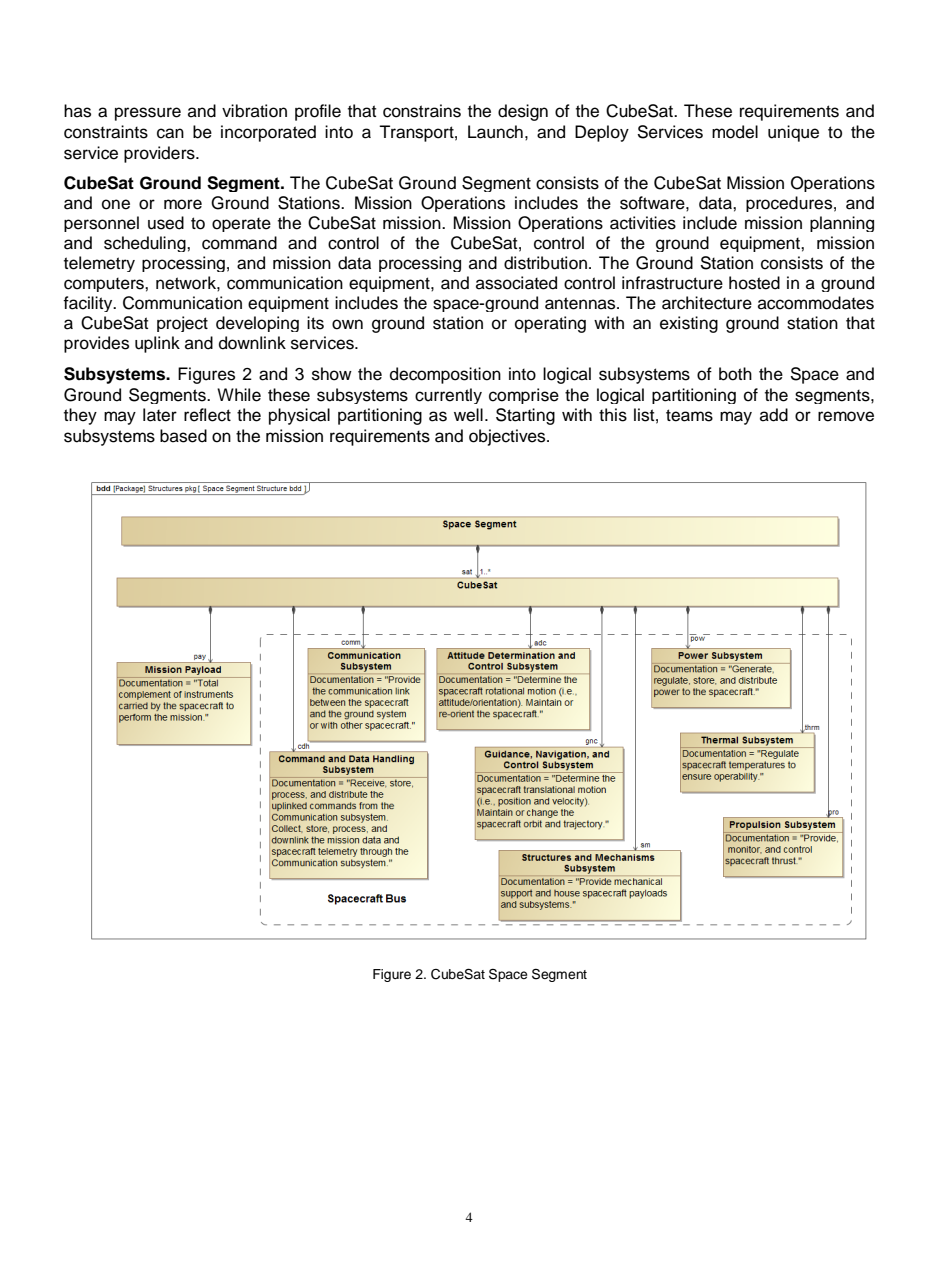 The image size is (944, 1288). Describe the element at coordinates (422, 111) in the page. I see `constrains` at that location.
